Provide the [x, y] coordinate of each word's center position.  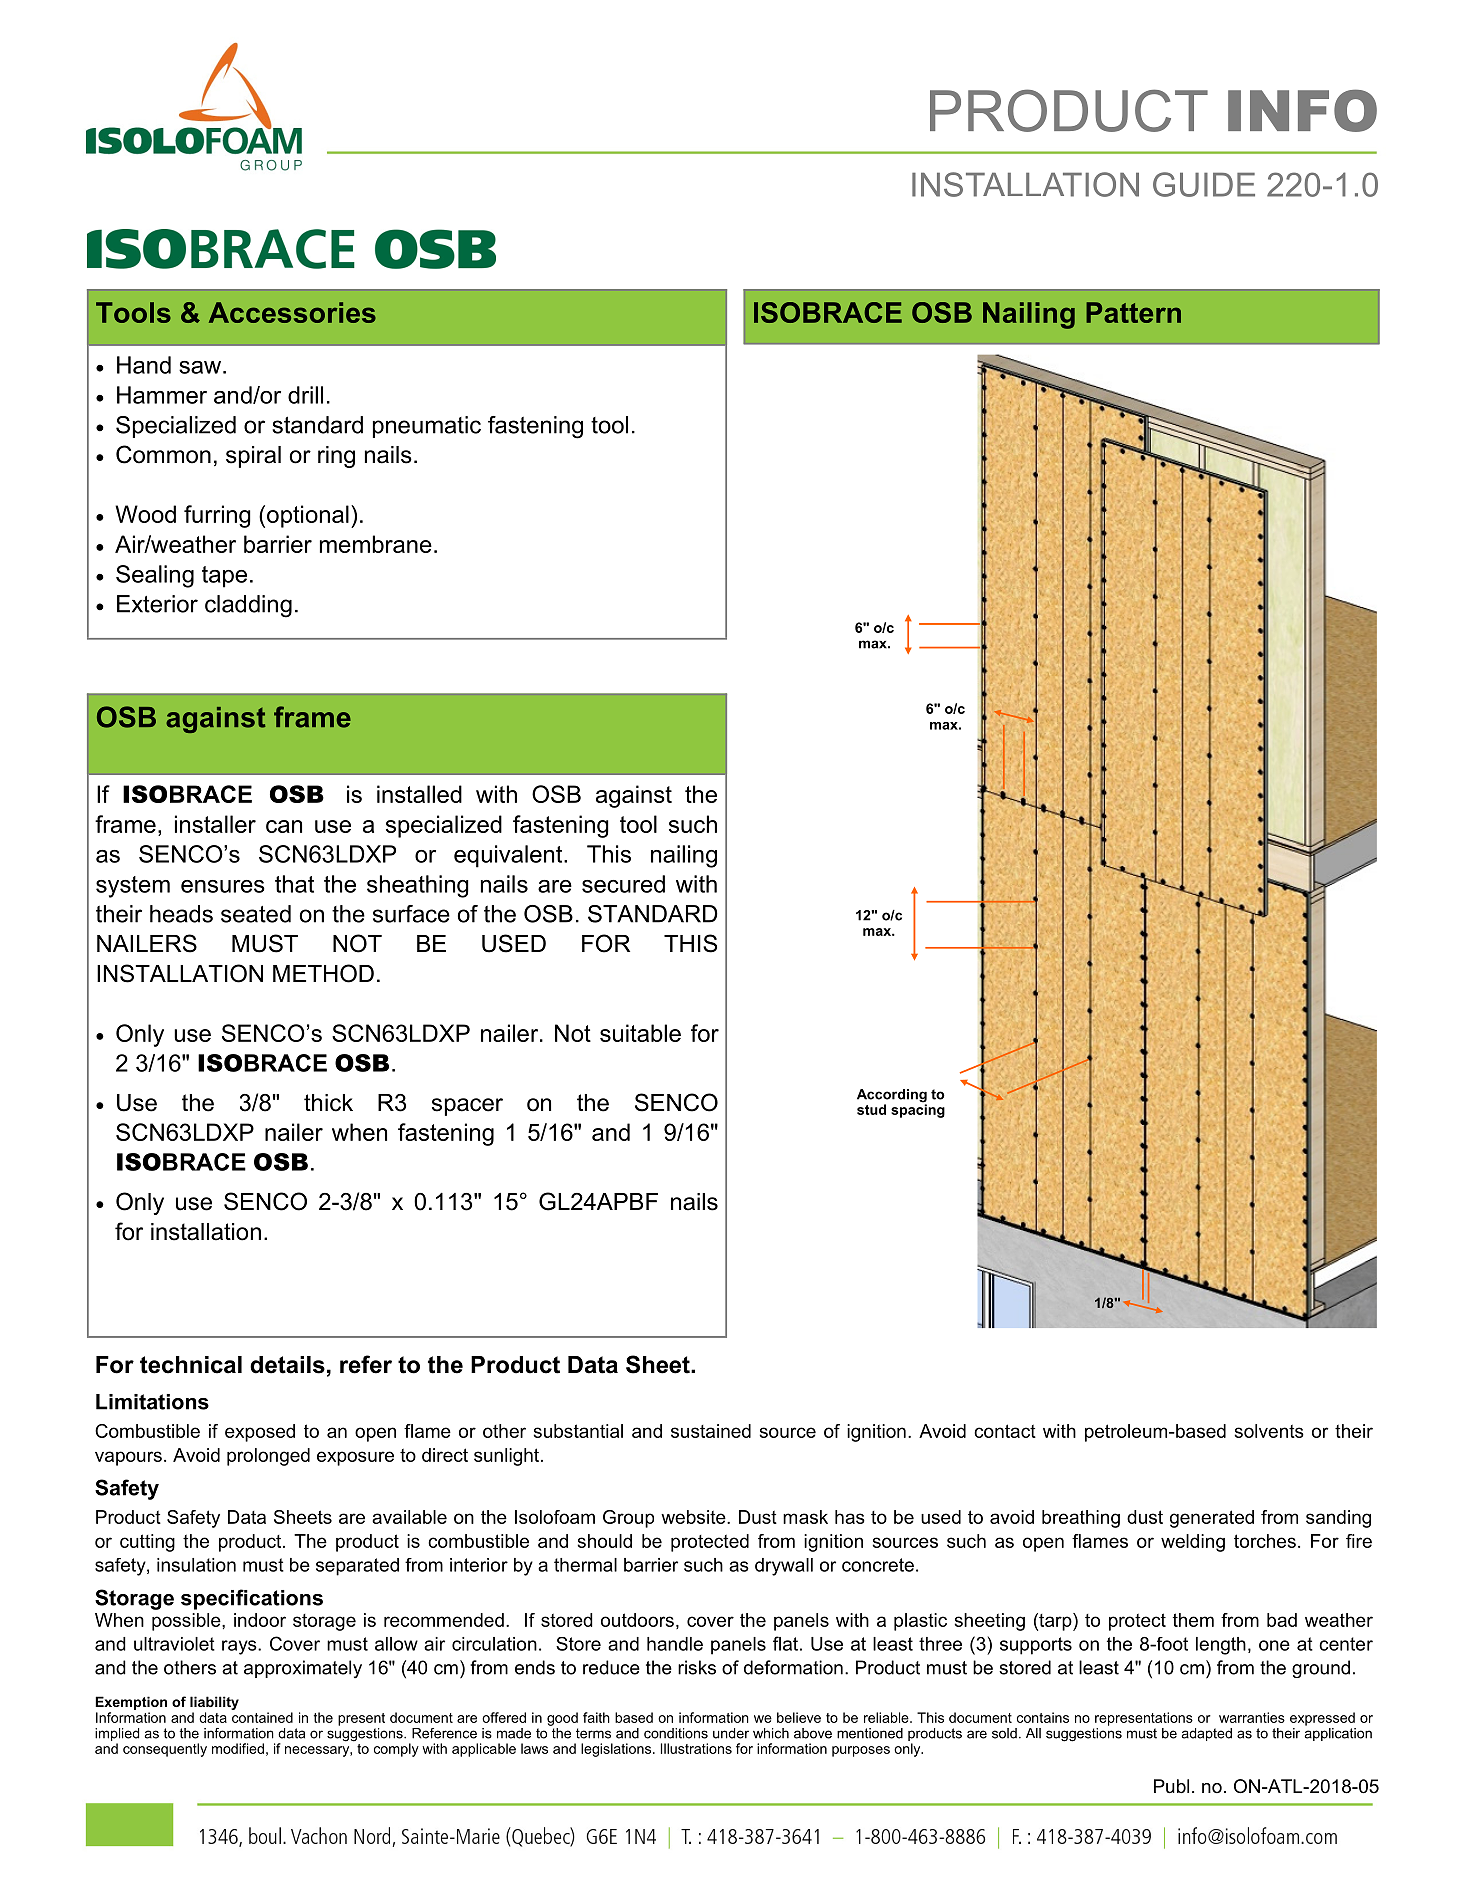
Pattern [1133, 312]
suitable [640, 1033]
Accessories [292, 312]
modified [238, 1748]
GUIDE [1204, 184]
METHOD [323, 973]
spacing [918, 1110]
